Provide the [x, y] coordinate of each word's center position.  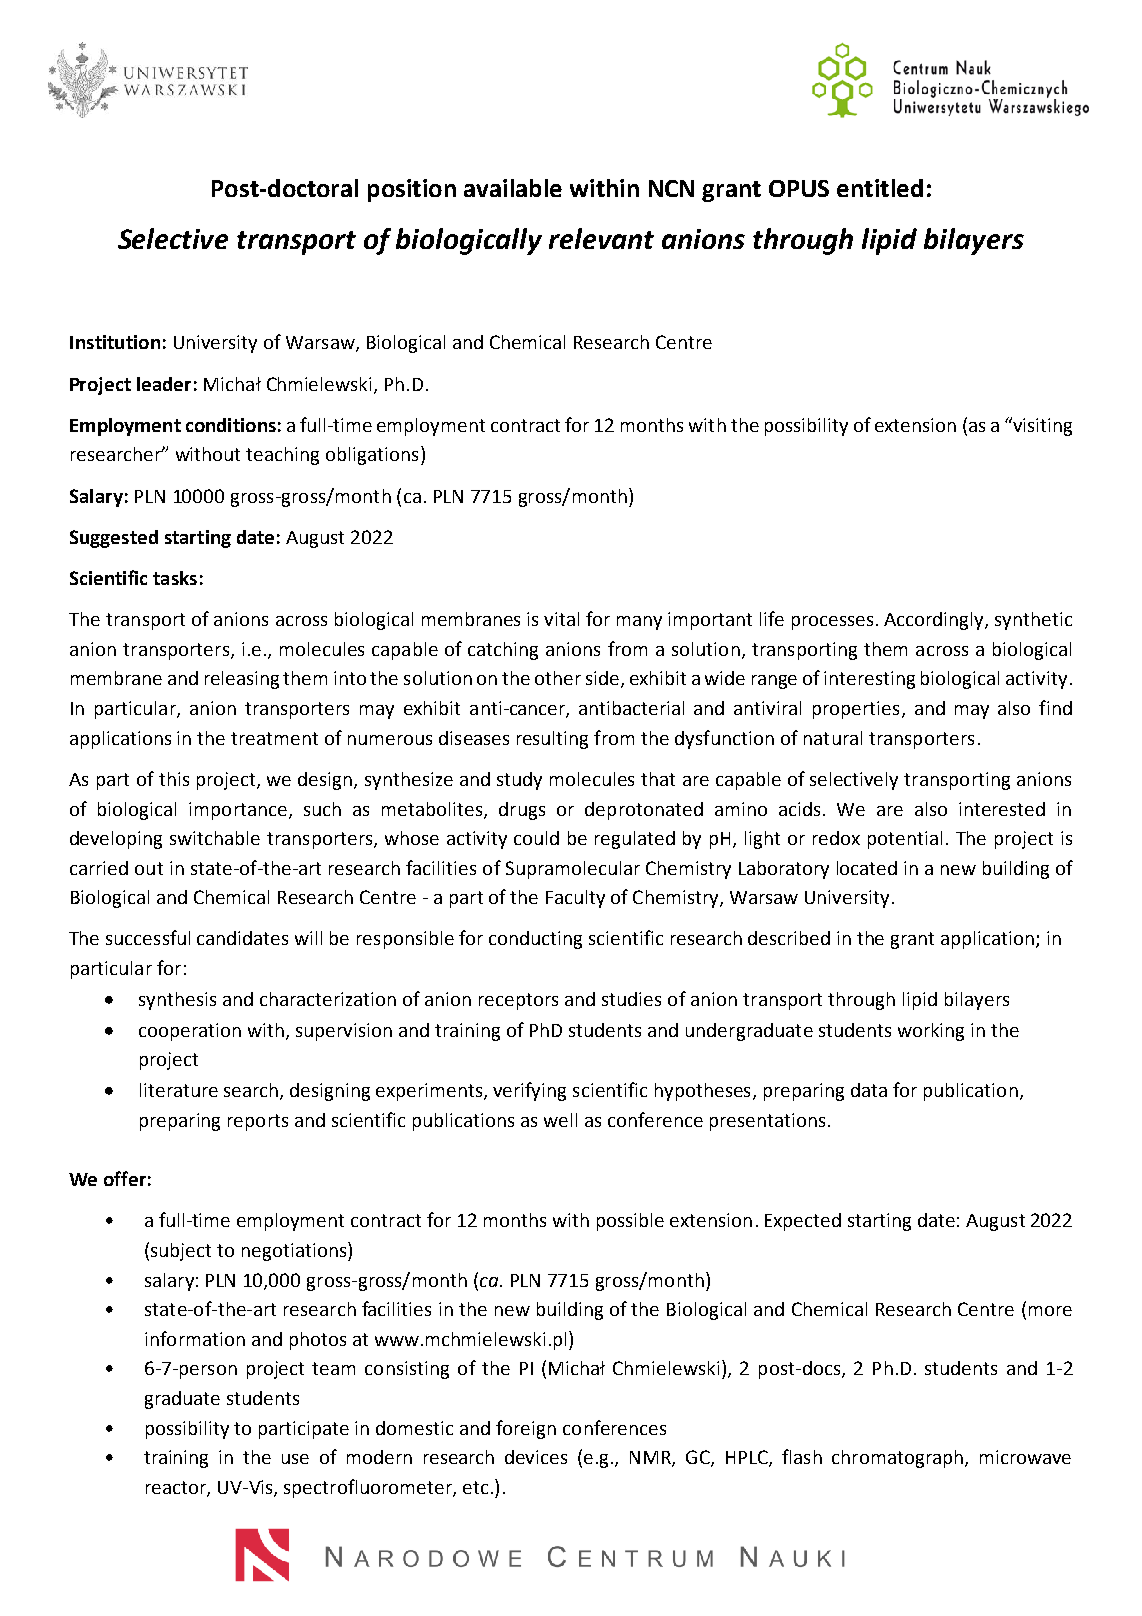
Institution [115, 342]
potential [905, 840]
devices [536, 1457]
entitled [880, 188]
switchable [215, 838]
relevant [601, 238]
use [295, 1459]
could [536, 838]
